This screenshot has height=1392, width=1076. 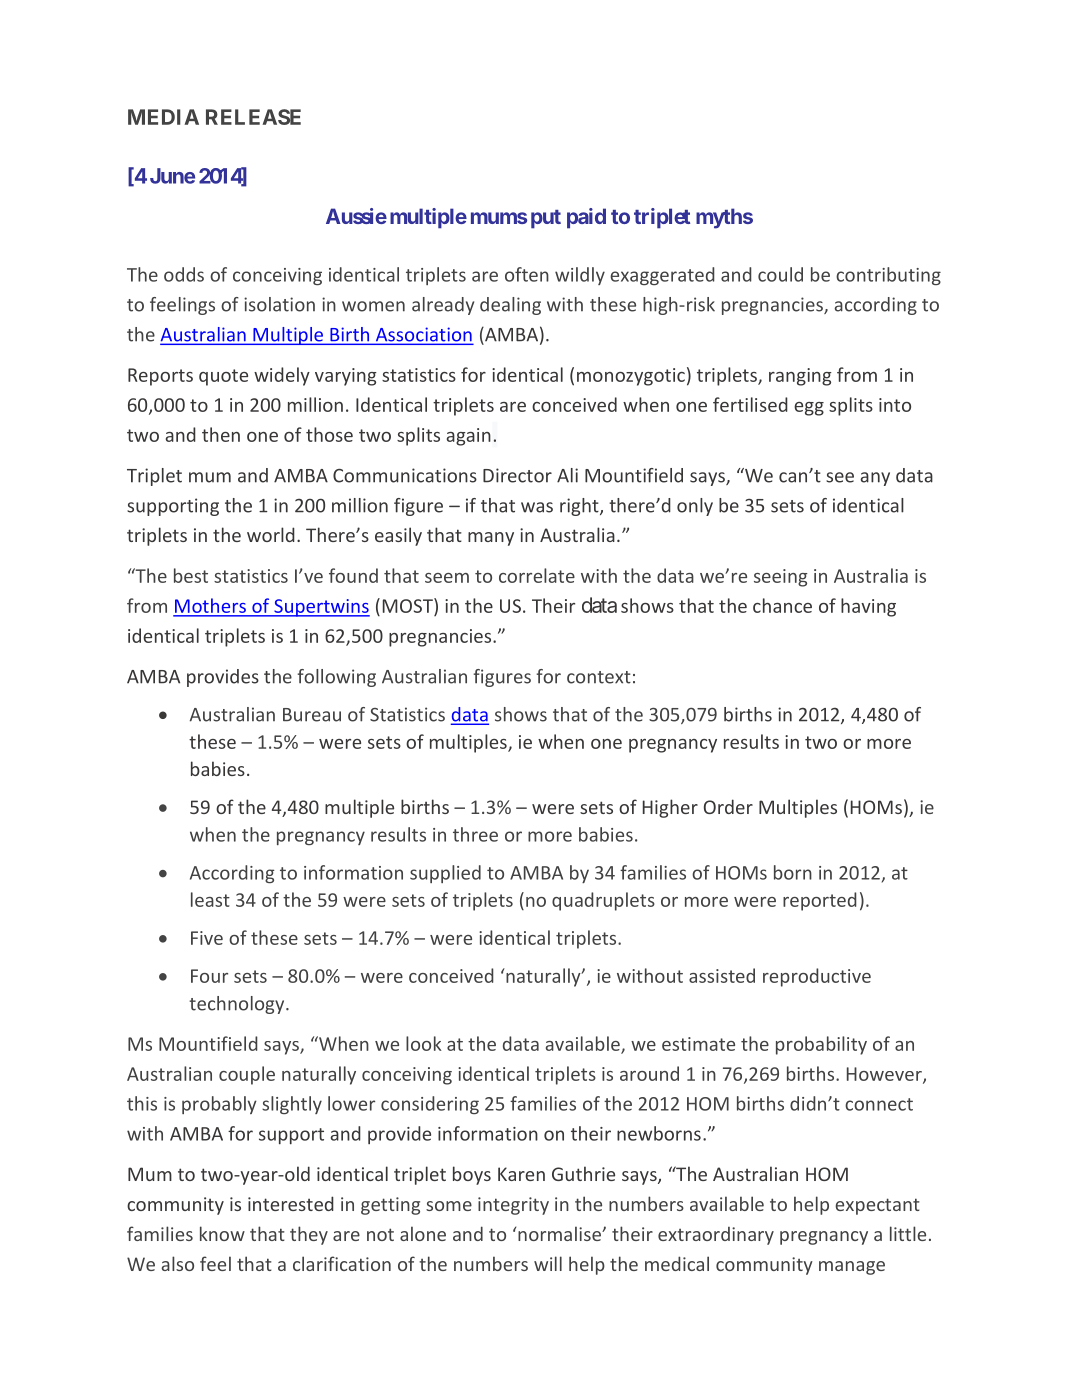 I want to click on know, so click(x=222, y=1233).
